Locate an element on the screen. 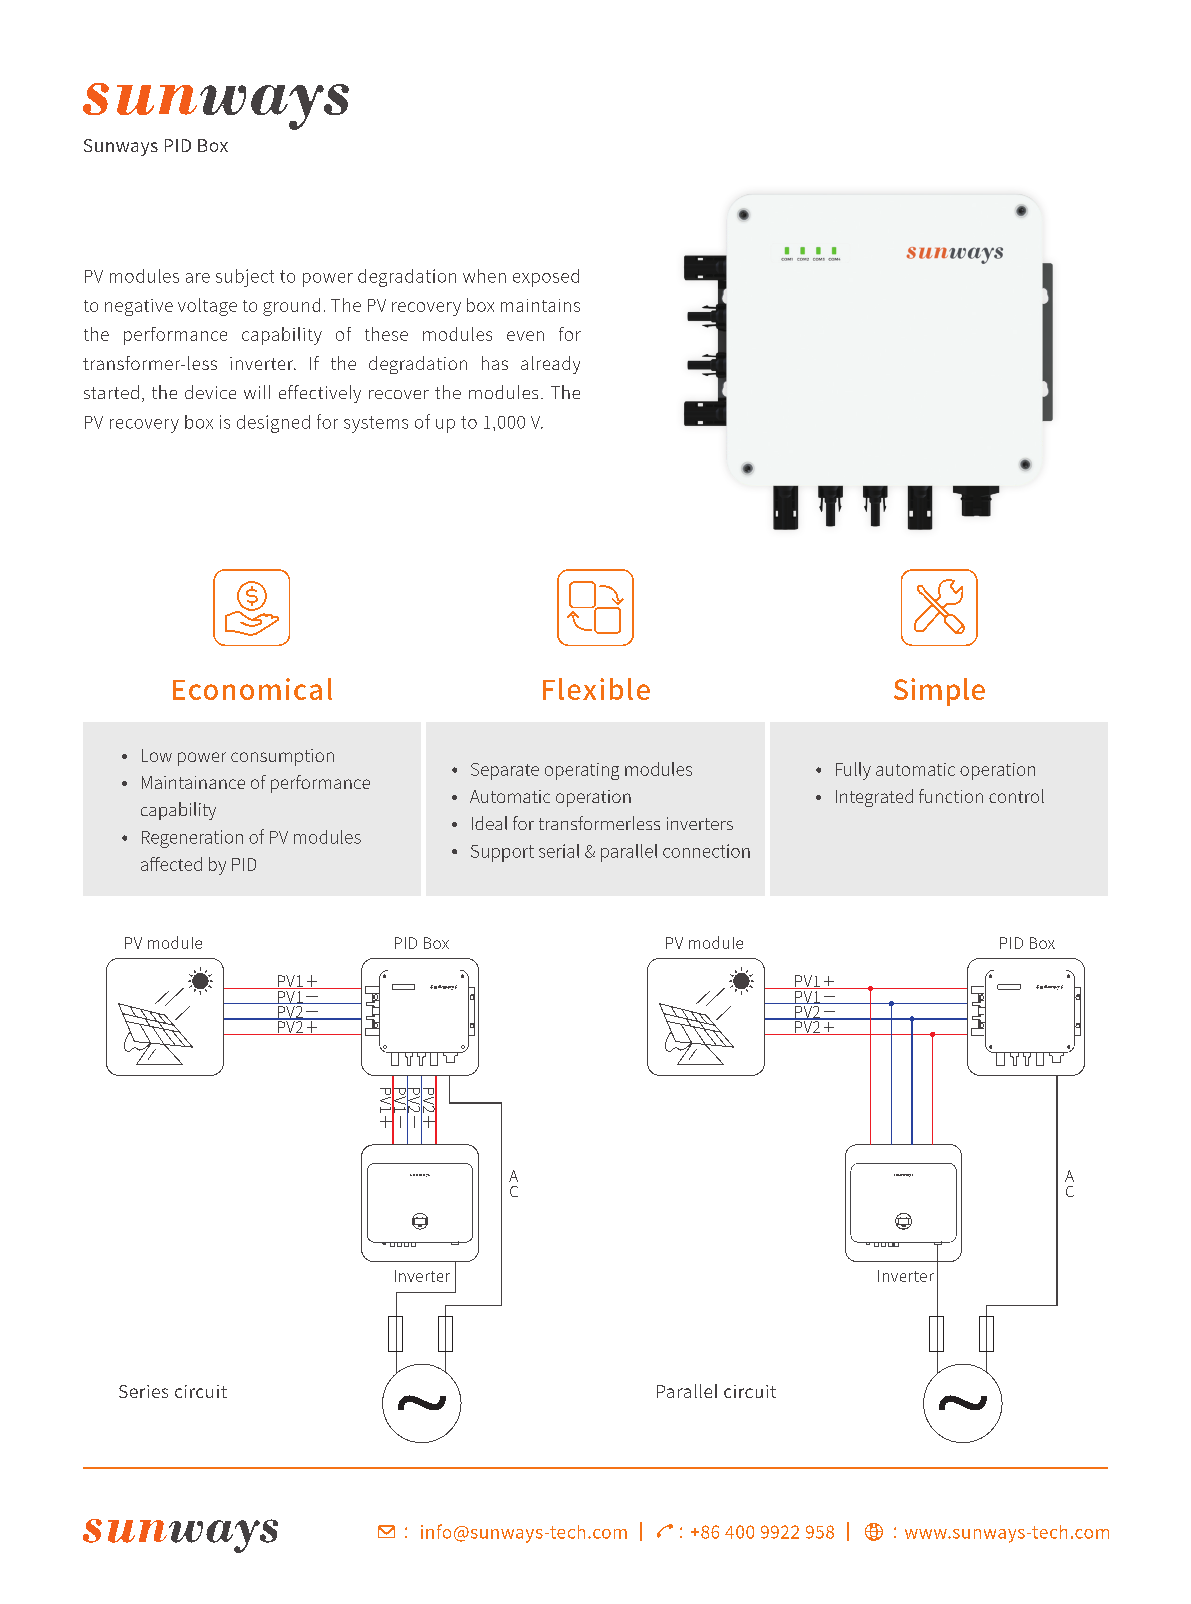 The width and height of the screenshot is (1191, 1604). Simple is located at coordinates (939, 692).
